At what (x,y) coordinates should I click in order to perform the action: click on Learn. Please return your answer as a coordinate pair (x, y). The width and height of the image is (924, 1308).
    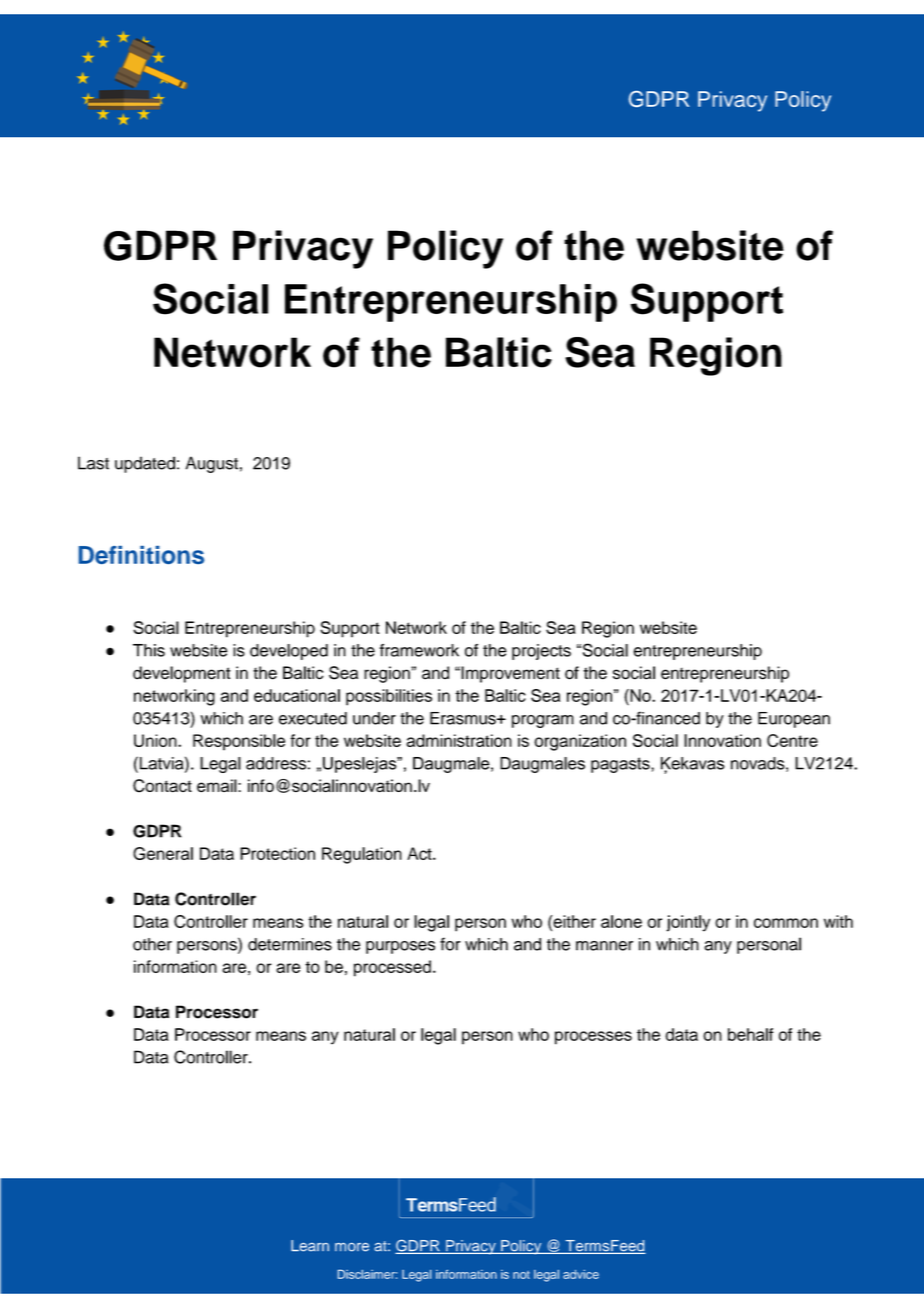
    Looking at the image, I should click on (310, 1246).
